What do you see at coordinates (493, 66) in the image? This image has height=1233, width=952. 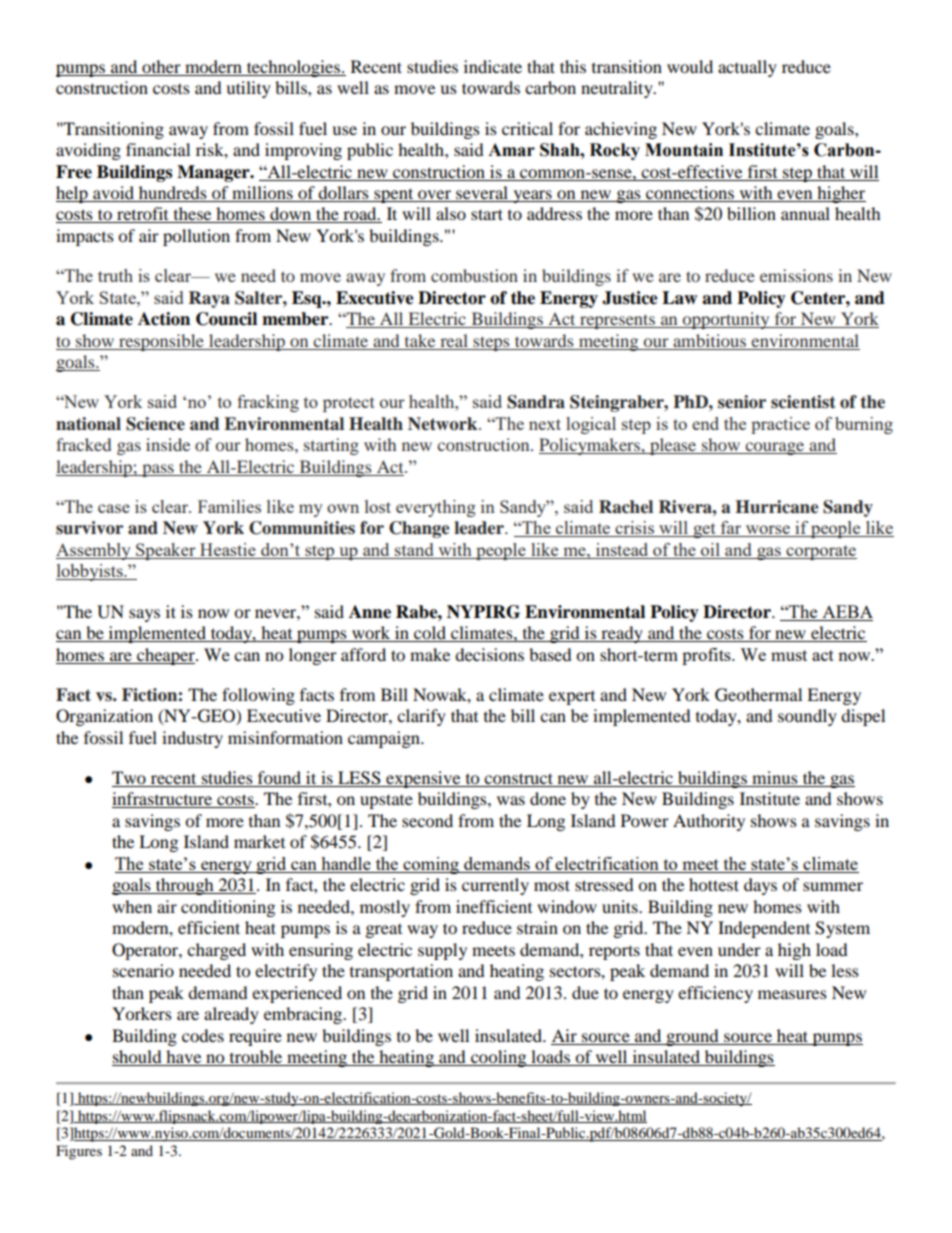 I see `indicate` at bounding box center [493, 66].
